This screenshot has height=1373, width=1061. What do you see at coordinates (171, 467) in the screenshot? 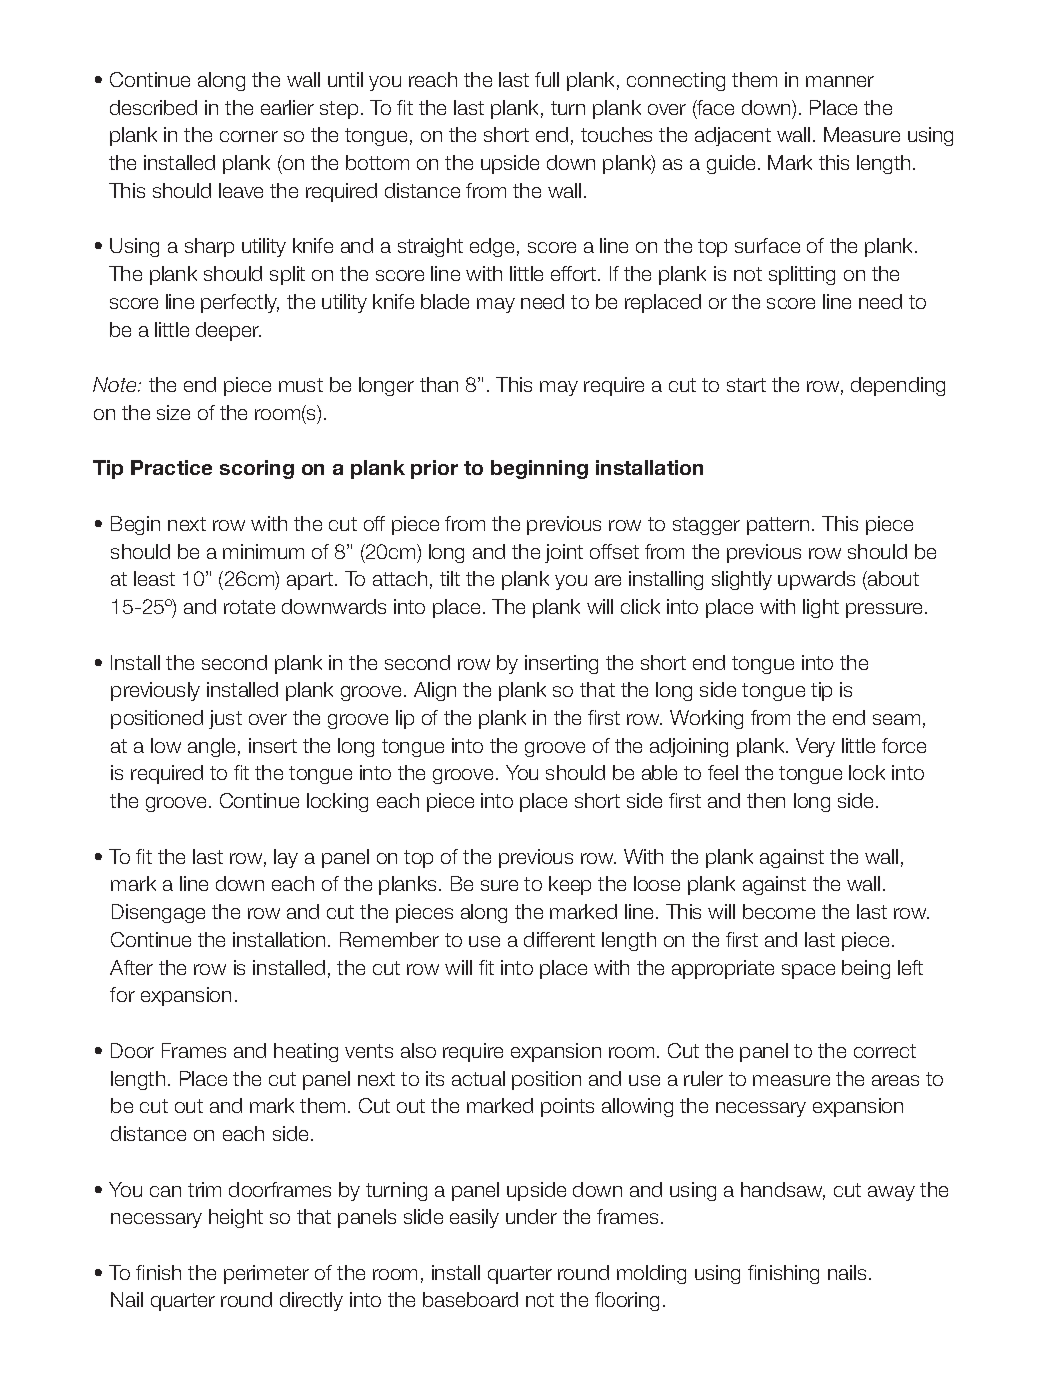
I see `Practice` at bounding box center [171, 467].
